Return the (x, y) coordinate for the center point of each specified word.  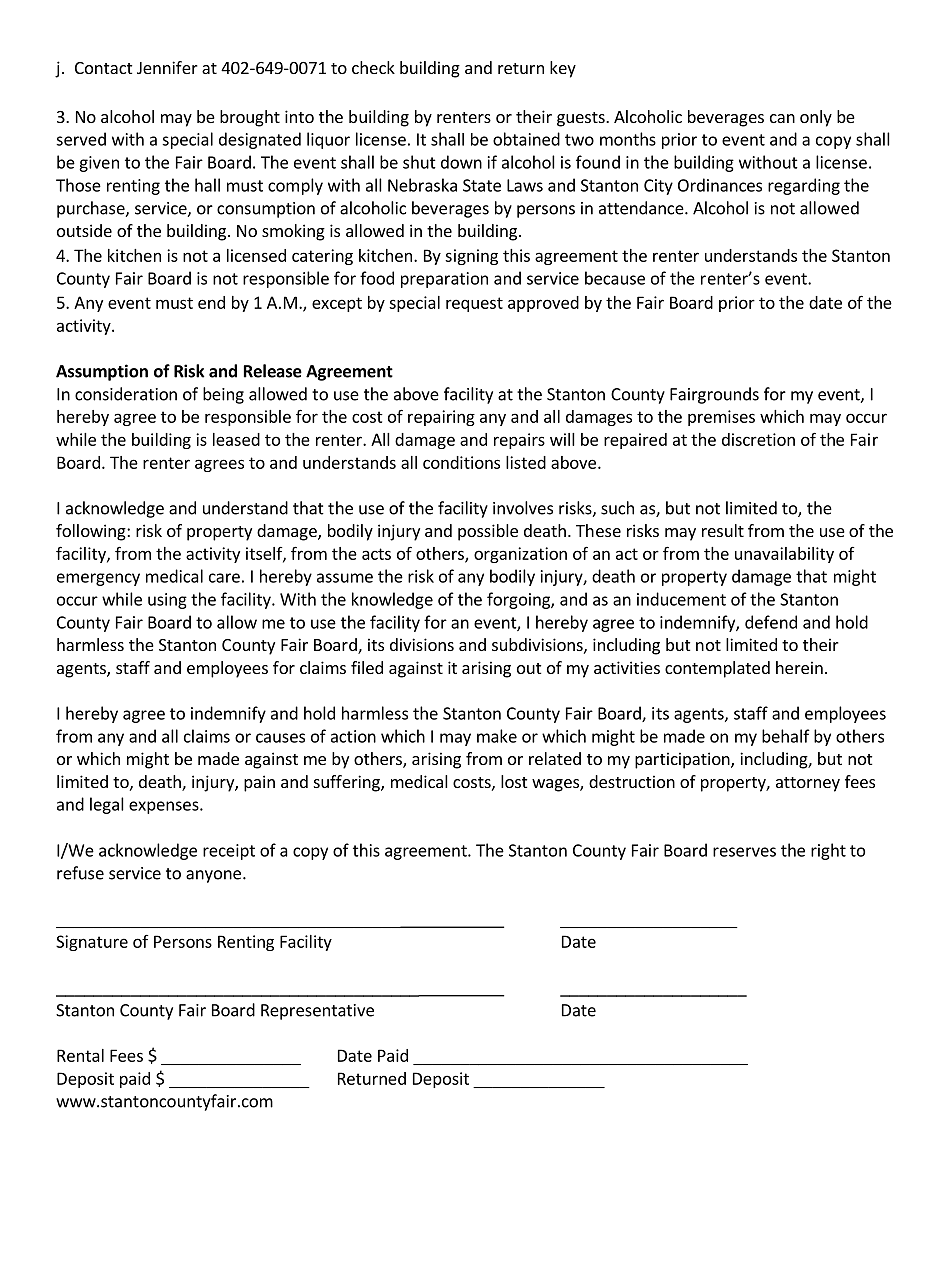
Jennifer (167, 67)
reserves (744, 852)
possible (488, 532)
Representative (317, 1012)
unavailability (784, 555)
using (167, 601)
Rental (80, 1055)
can (782, 118)
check (373, 67)
